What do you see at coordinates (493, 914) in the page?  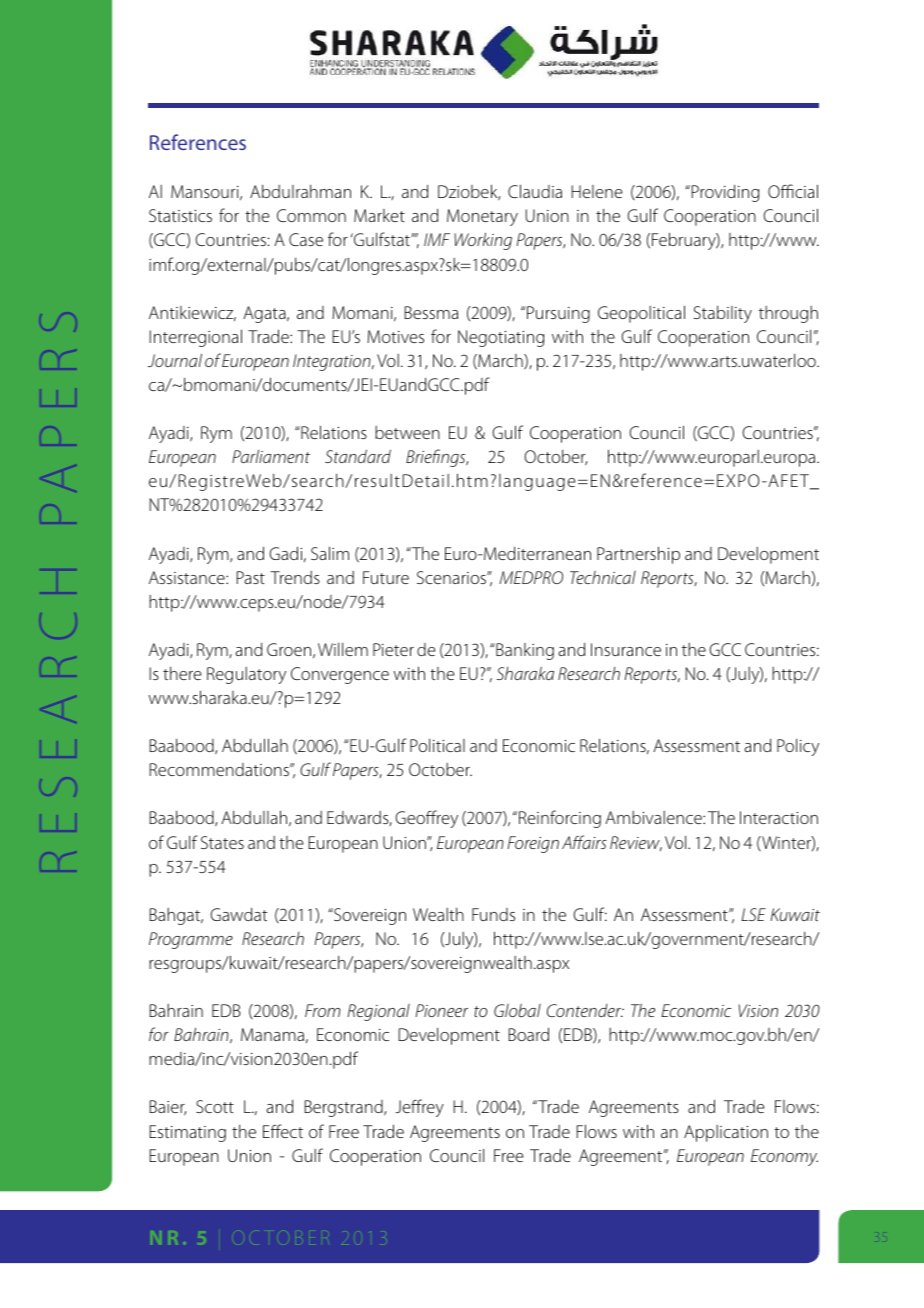 I see `Funds` at bounding box center [493, 914].
